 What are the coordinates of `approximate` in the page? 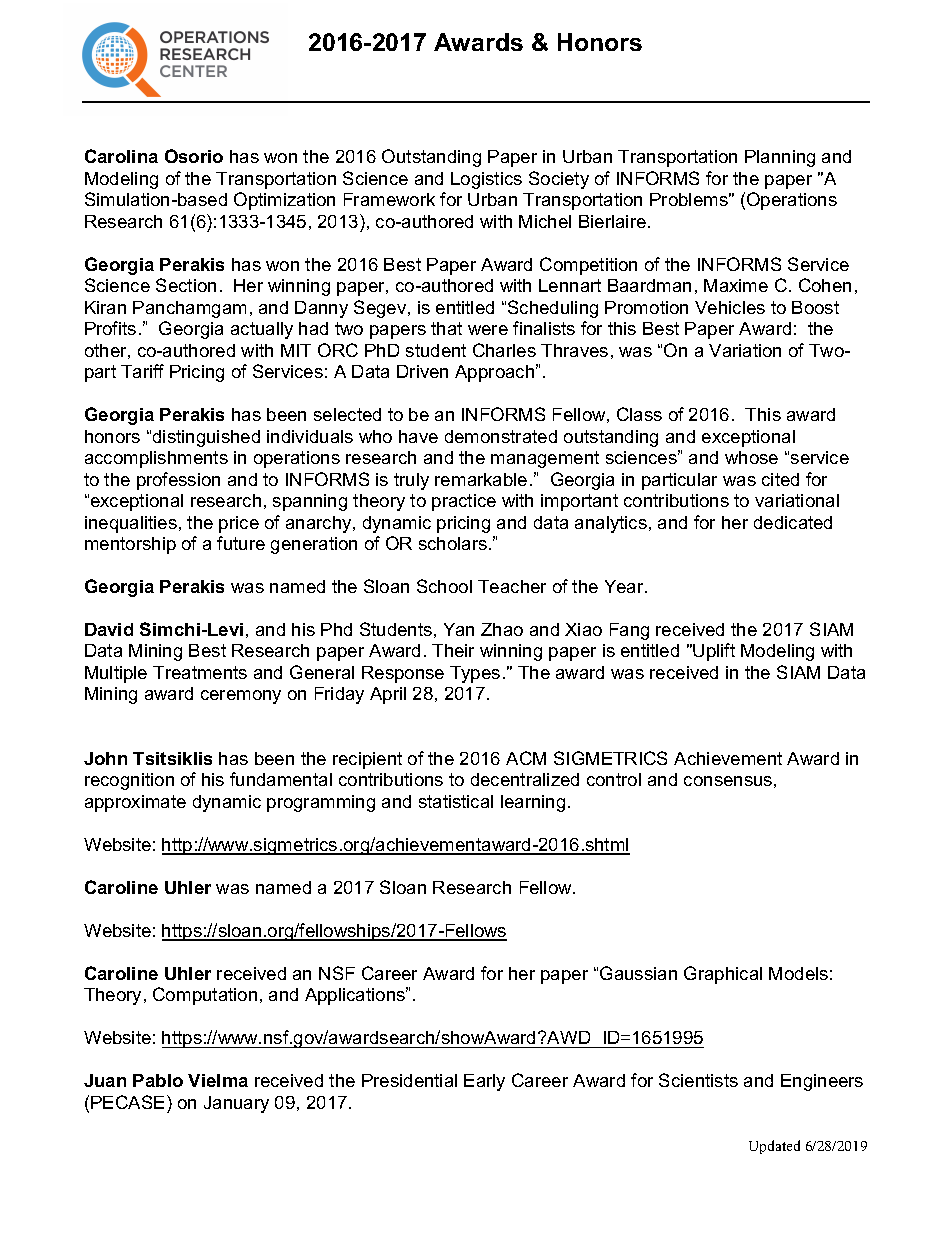 It's located at (135, 803).
